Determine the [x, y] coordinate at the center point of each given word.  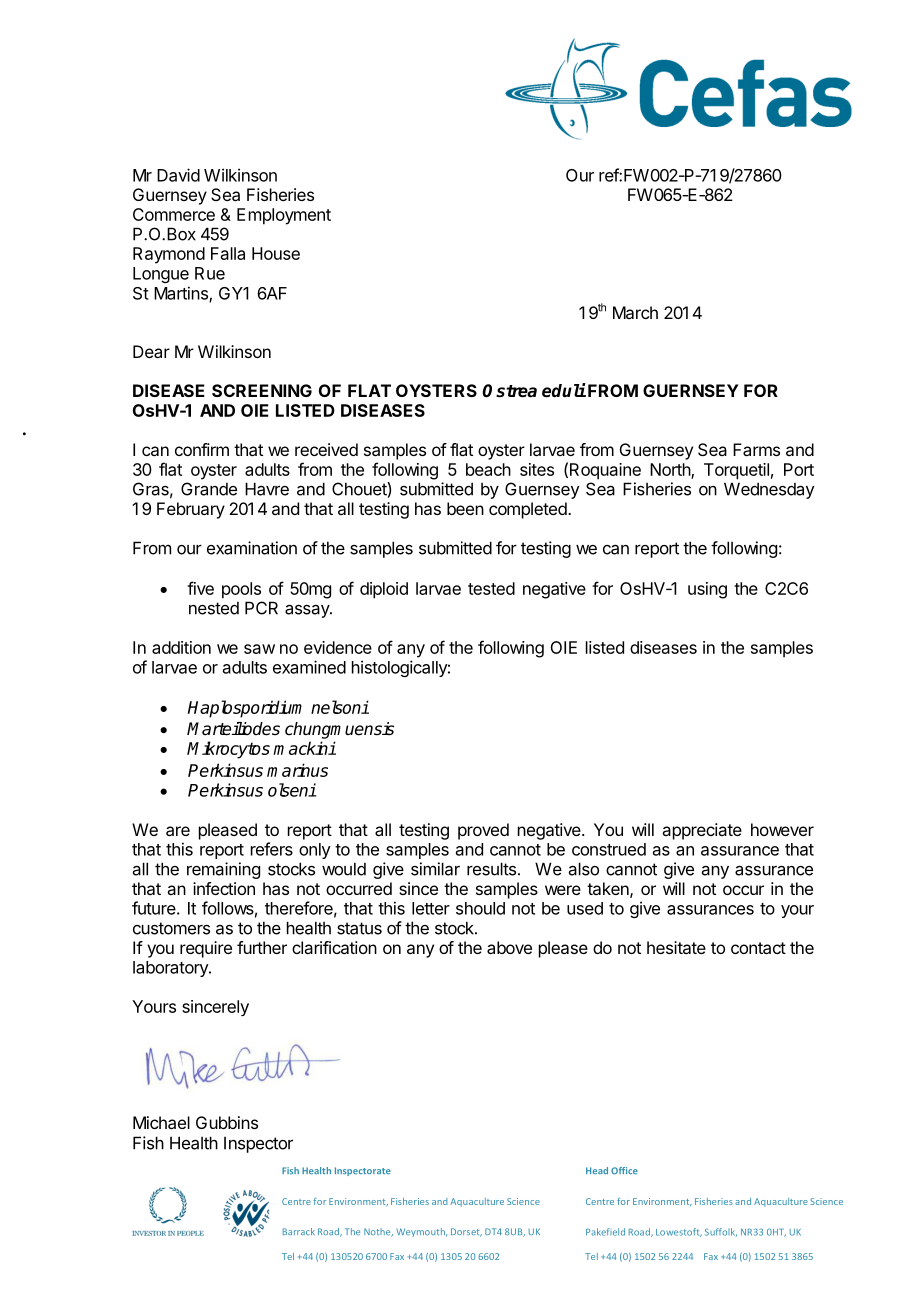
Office [624, 1170]
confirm [202, 449]
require [206, 949]
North [671, 470]
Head [597, 1170]
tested [491, 588]
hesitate [676, 947]
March [635, 312]
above [509, 947]
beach [488, 469]
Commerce [174, 214]
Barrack [299, 1231]
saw [259, 649]
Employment [284, 216]
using [707, 590]
